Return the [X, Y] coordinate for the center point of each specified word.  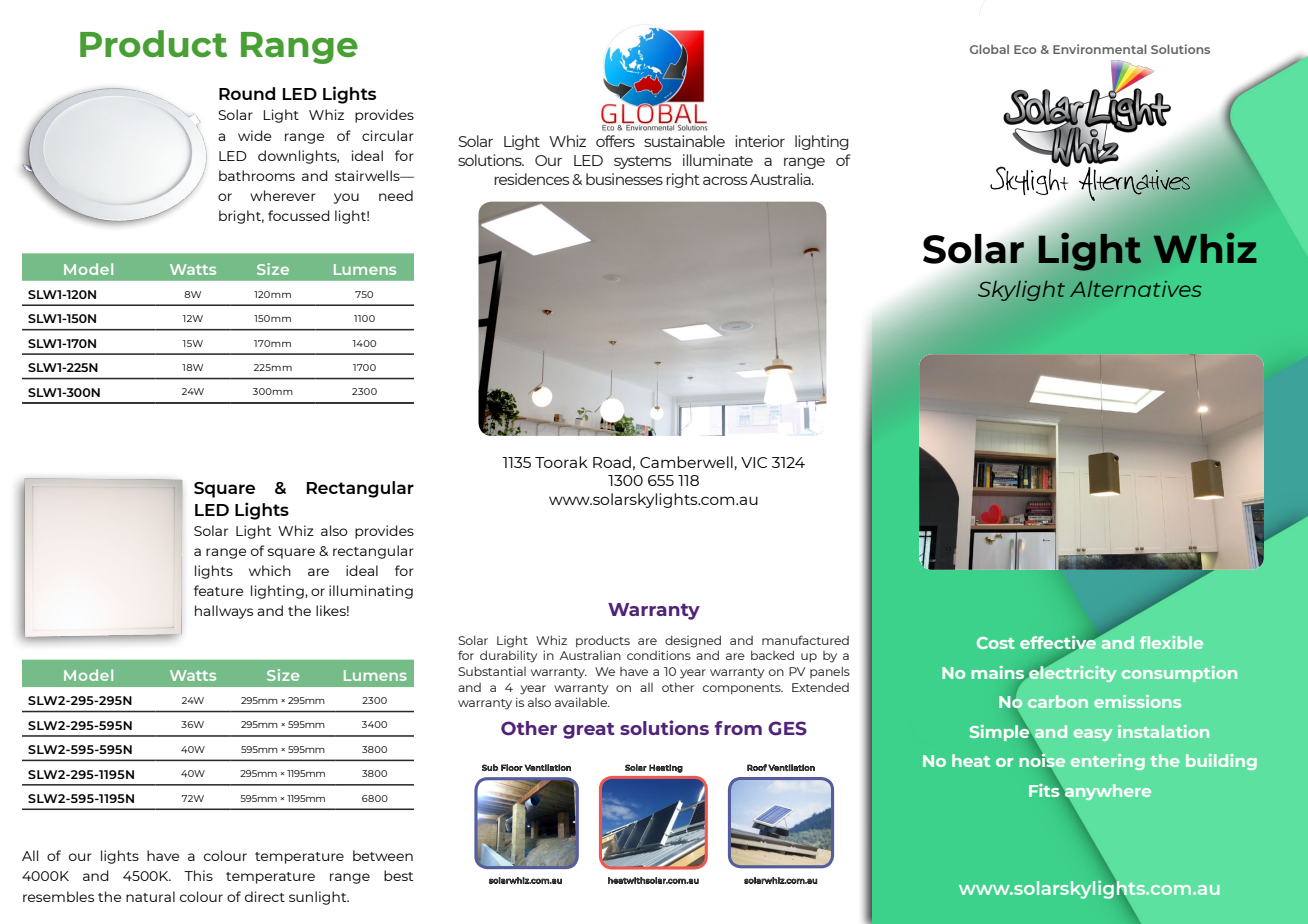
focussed [299, 215]
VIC [754, 462]
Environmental [1100, 49]
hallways [224, 612]
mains [997, 672]
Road [612, 462]
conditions [659, 655]
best [398, 875]
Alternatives [1136, 289]
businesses [624, 179]
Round [247, 93]
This [198, 875]
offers [615, 141]
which [270, 570]
